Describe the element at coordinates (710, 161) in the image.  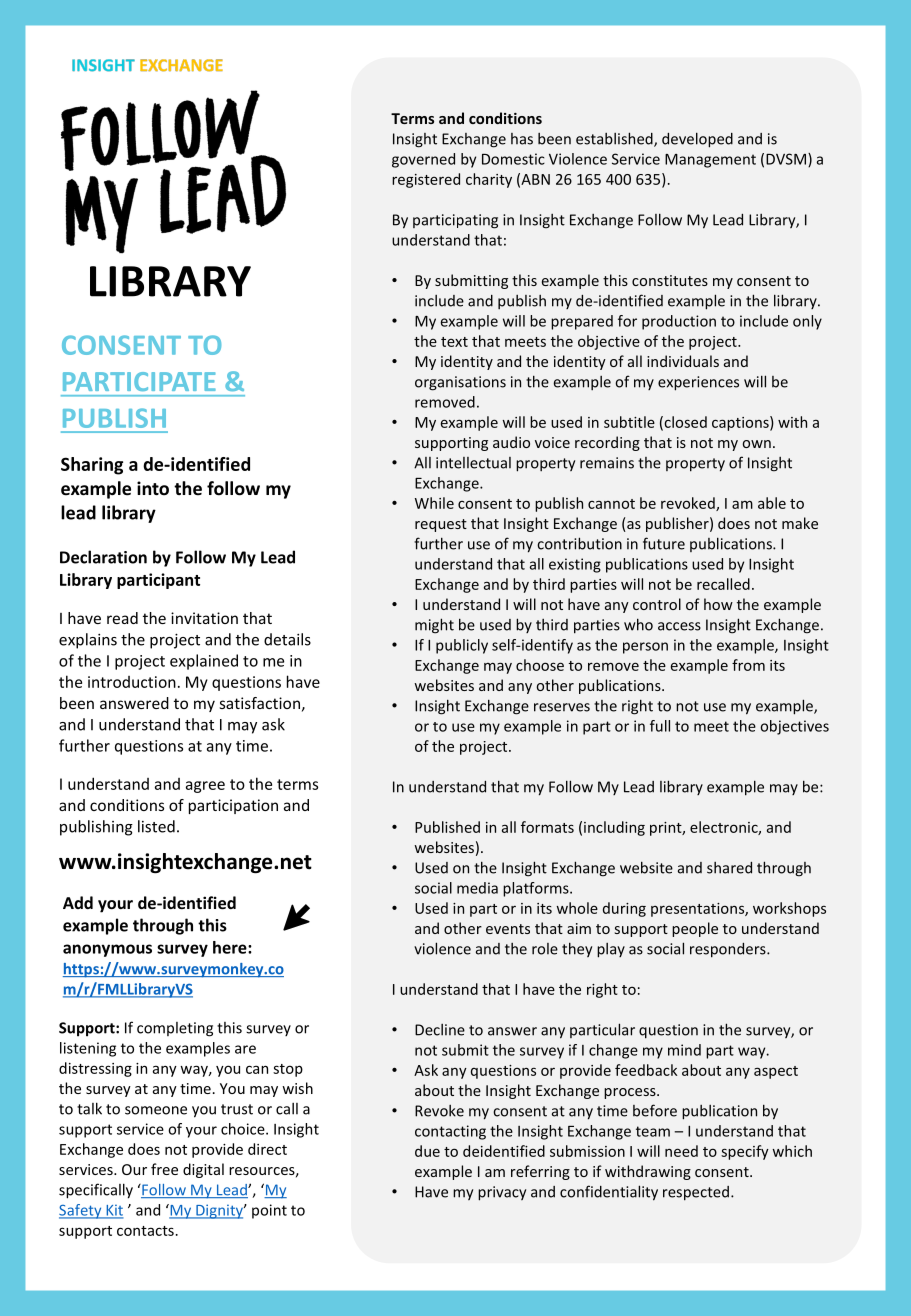
I see `Management` at that location.
